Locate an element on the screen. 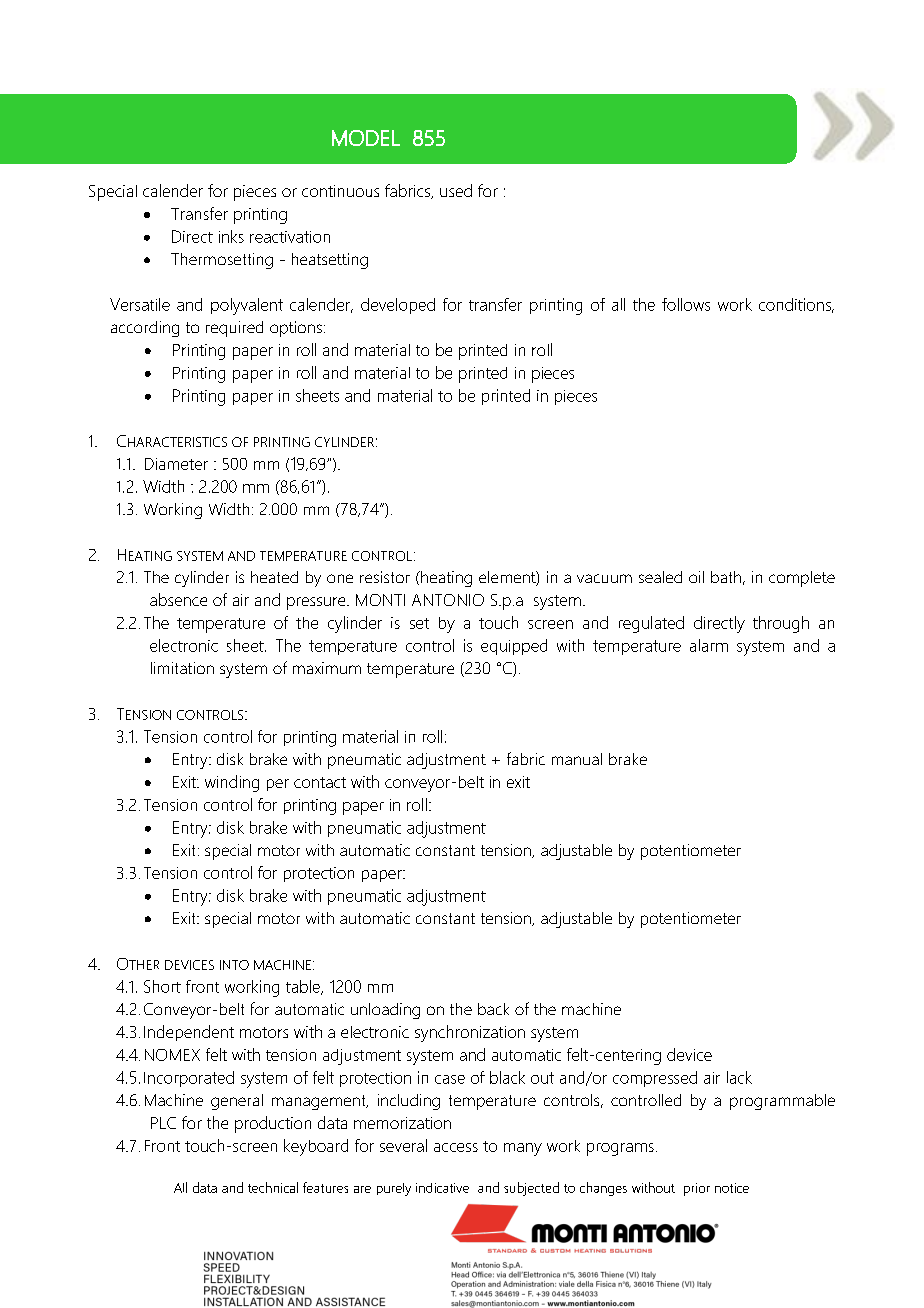 Image resolution: width=924 pixels, height=1308 pixels. limitation is located at coordinates (182, 668).
